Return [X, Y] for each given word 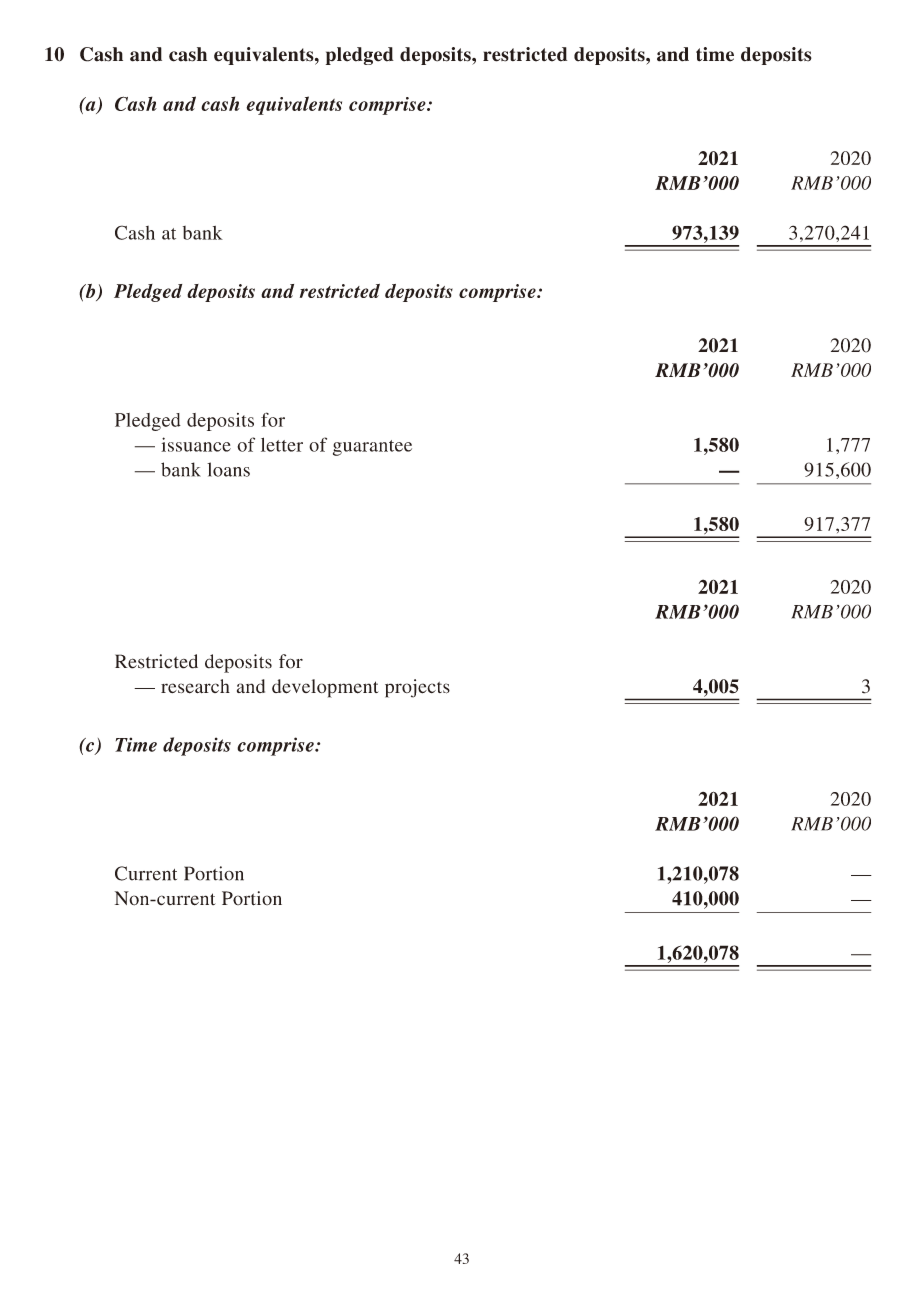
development [325, 688]
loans [228, 469]
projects [417, 688]
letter [282, 444]
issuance [196, 444]
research [195, 686]
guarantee [372, 448]
